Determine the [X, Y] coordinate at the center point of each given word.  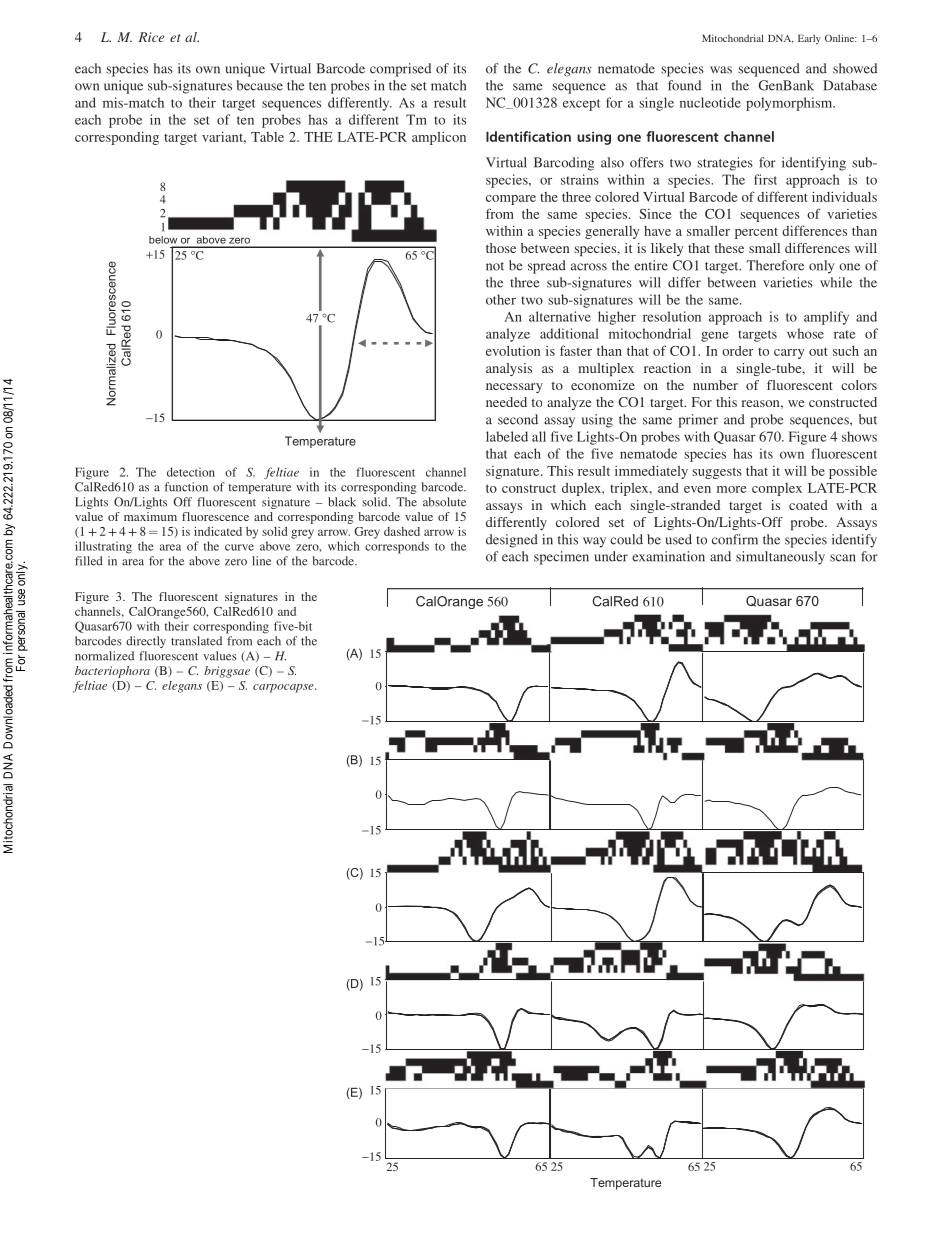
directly [146, 642]
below [163, 240]
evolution [513, 350]
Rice [151, 37]
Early [809, 39]
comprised [400, 70]
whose [805, 333]
